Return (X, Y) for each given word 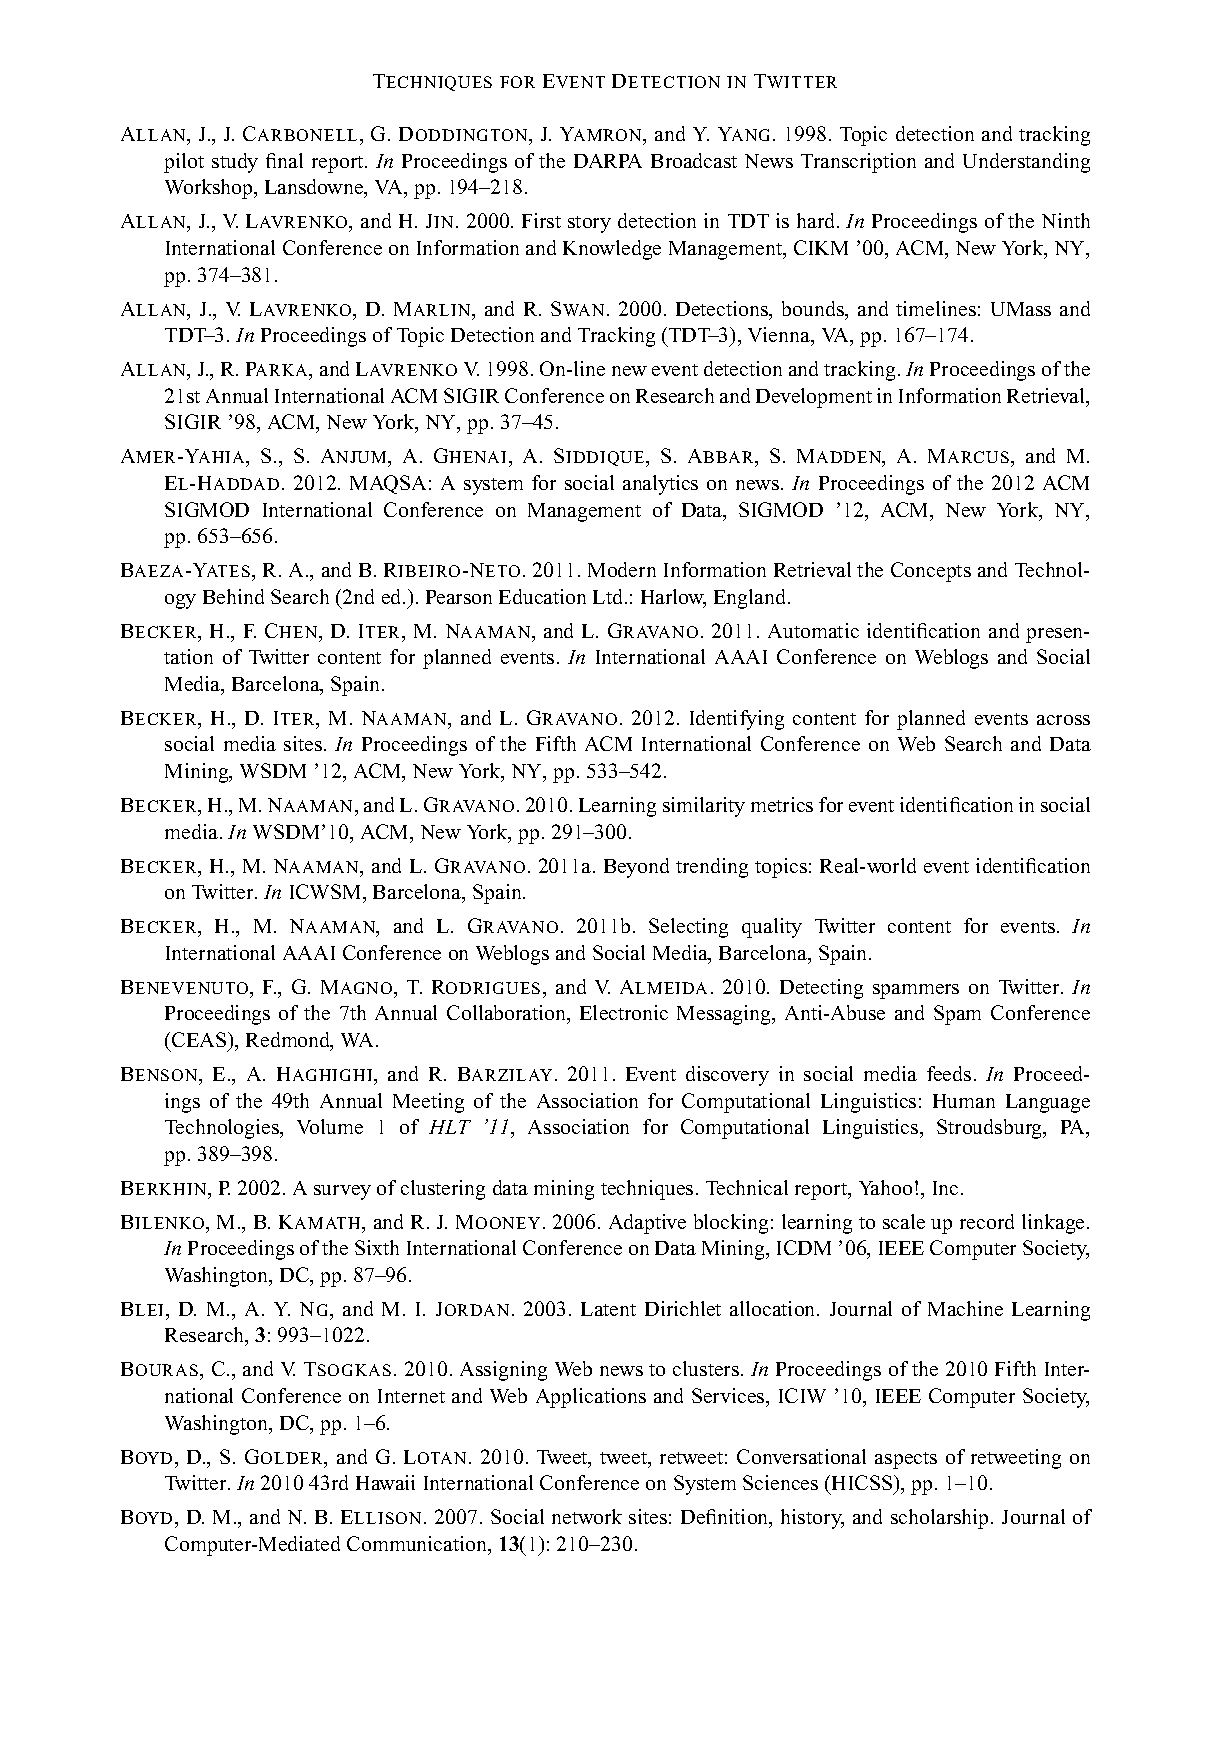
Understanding (1026, 163)
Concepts (931, 572)
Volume (330, 1126)
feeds (949, 1073)
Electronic (624, 1012)
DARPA (608, 161)
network (587, 1516)
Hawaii (385, 1482)
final (284, 160)
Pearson (459, 597)
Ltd (609, 596)
